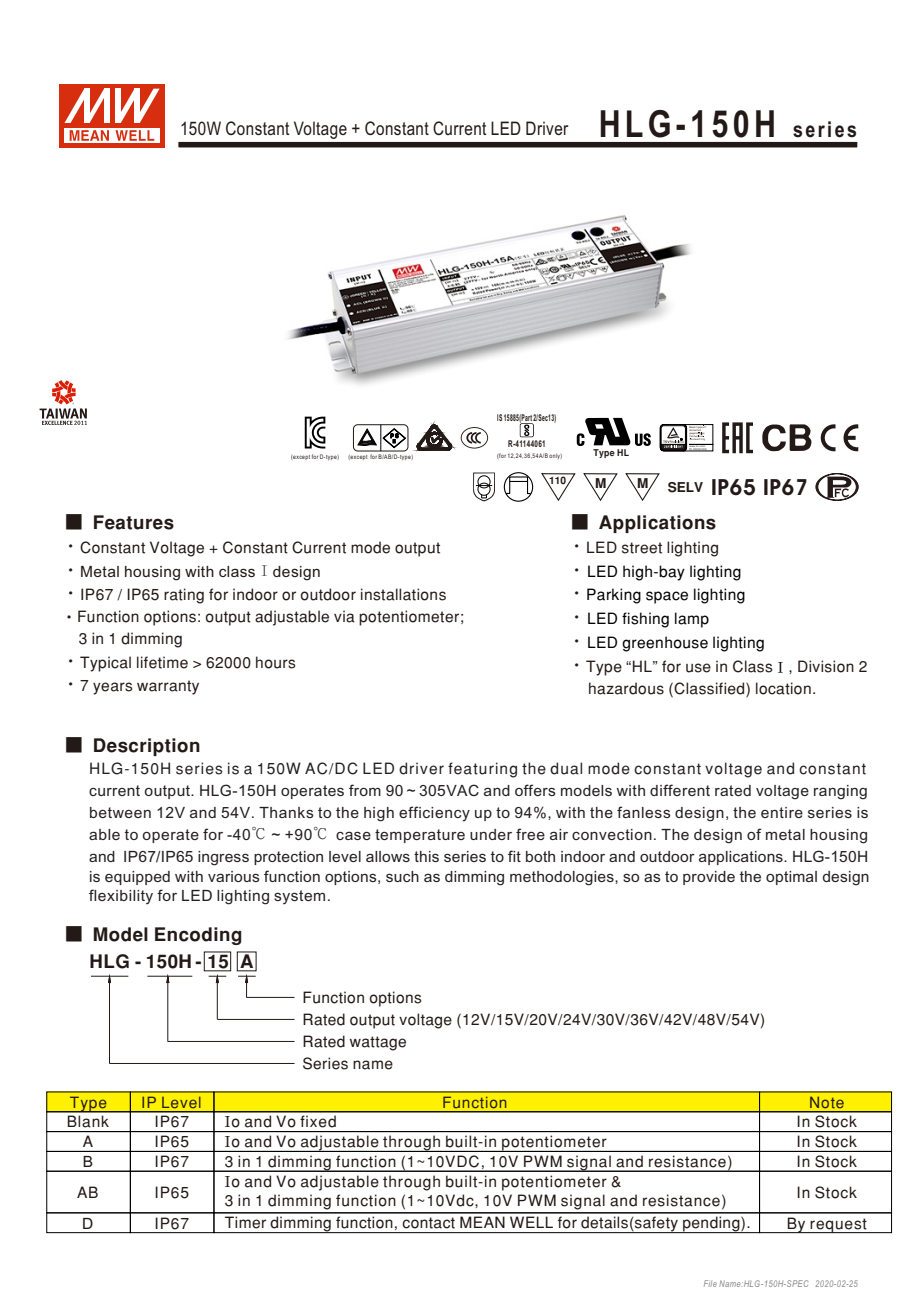  I want to click on class, so click(237, 571).
